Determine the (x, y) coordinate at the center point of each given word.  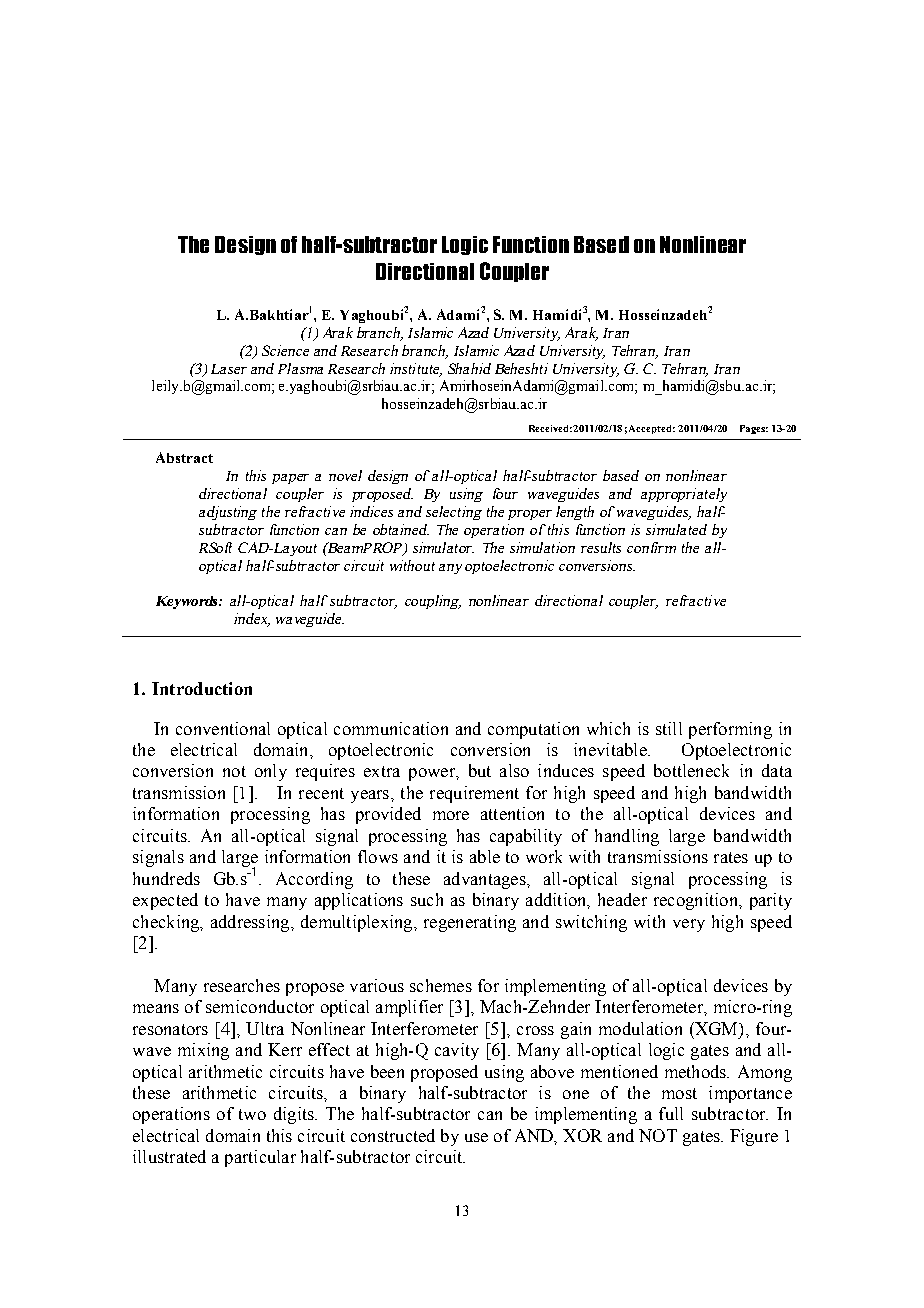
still (669, 728)
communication (391, 728)
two (252, 1114)
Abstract (184, 457)
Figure (754, 1137)
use (476, 1137)
